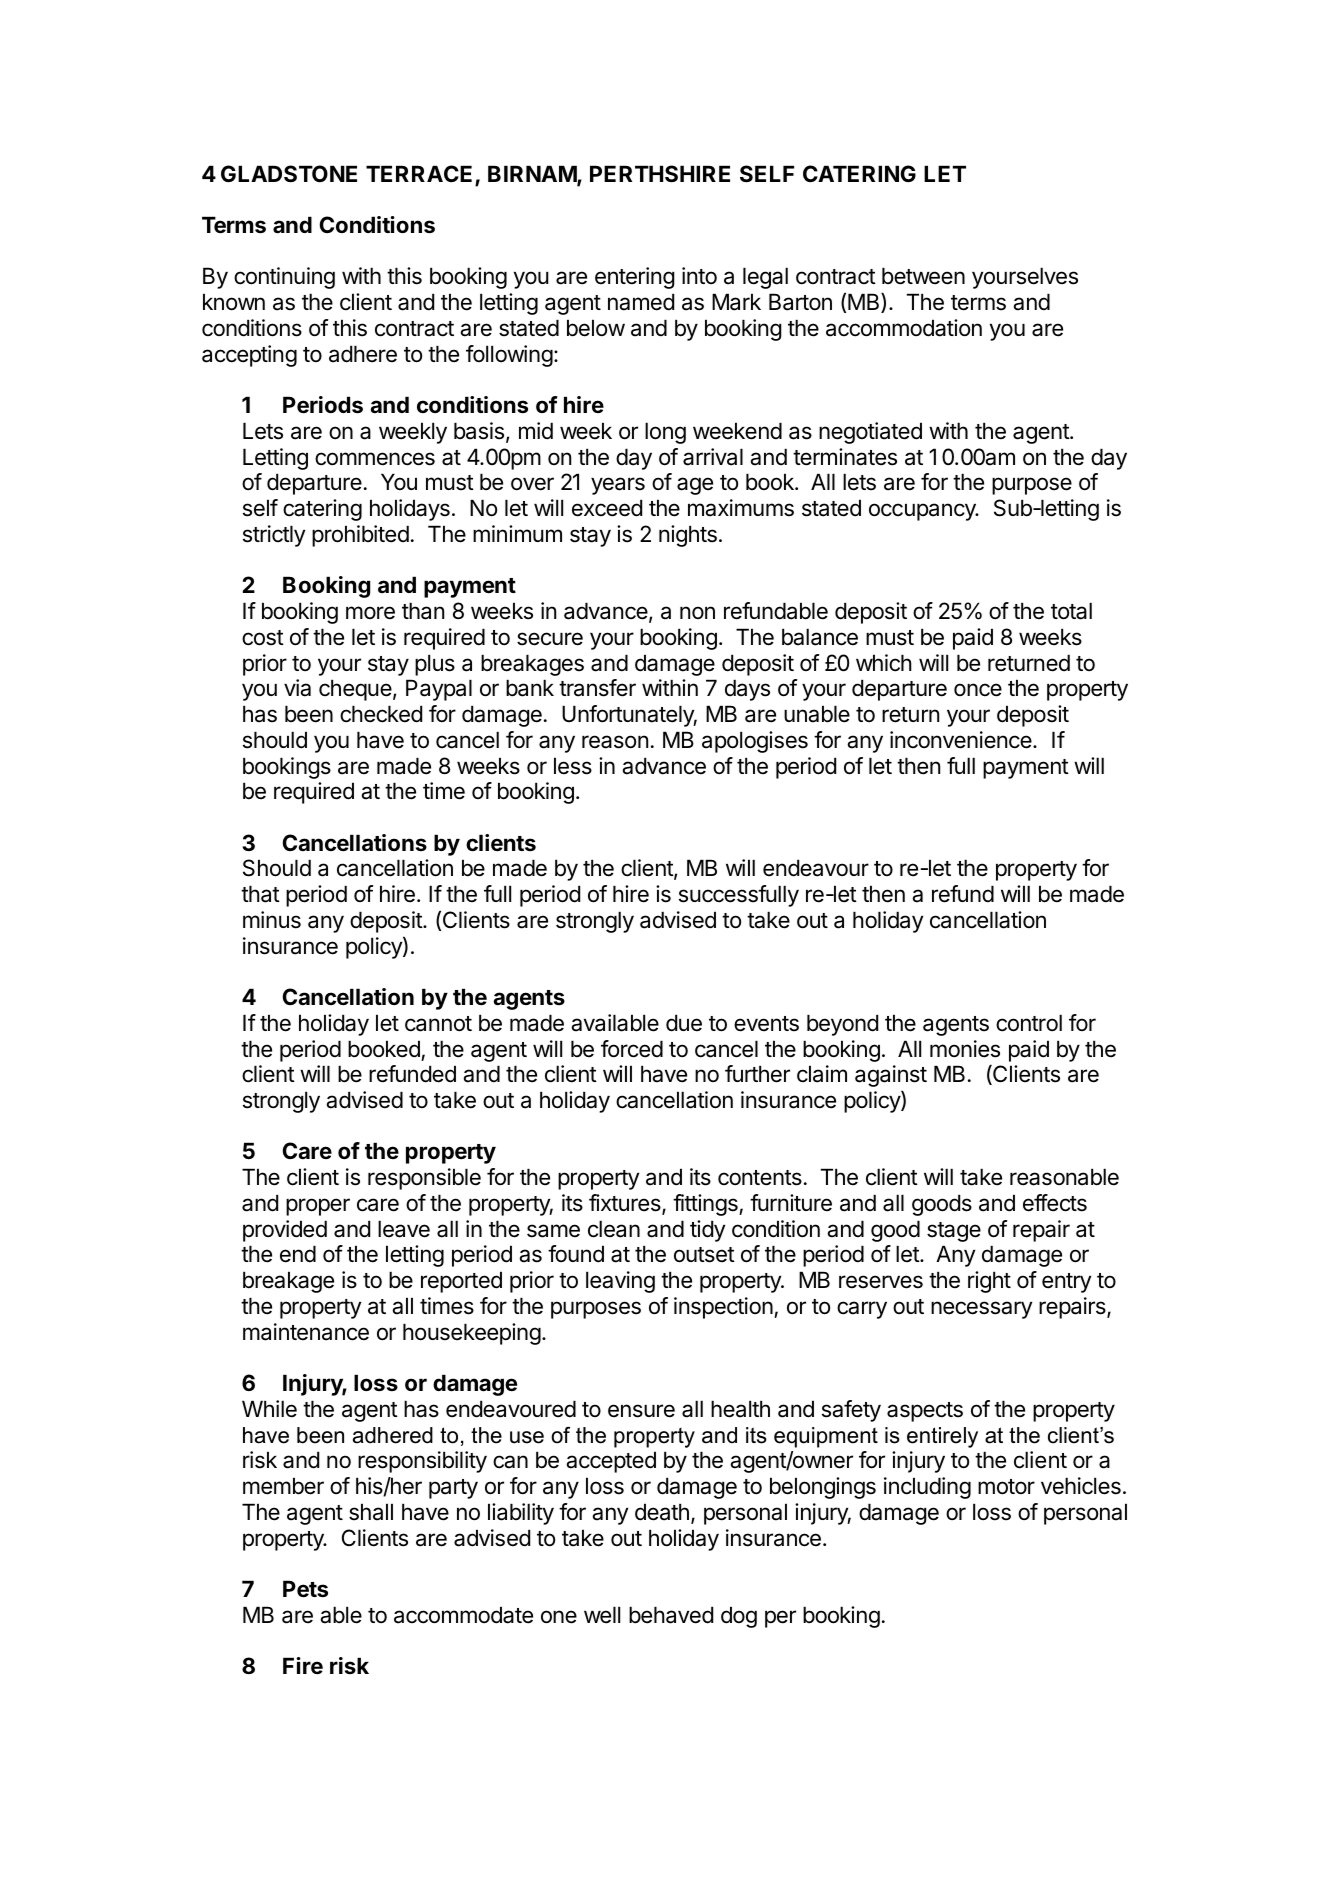  I want to click on Pets, so click(305, 1589).
